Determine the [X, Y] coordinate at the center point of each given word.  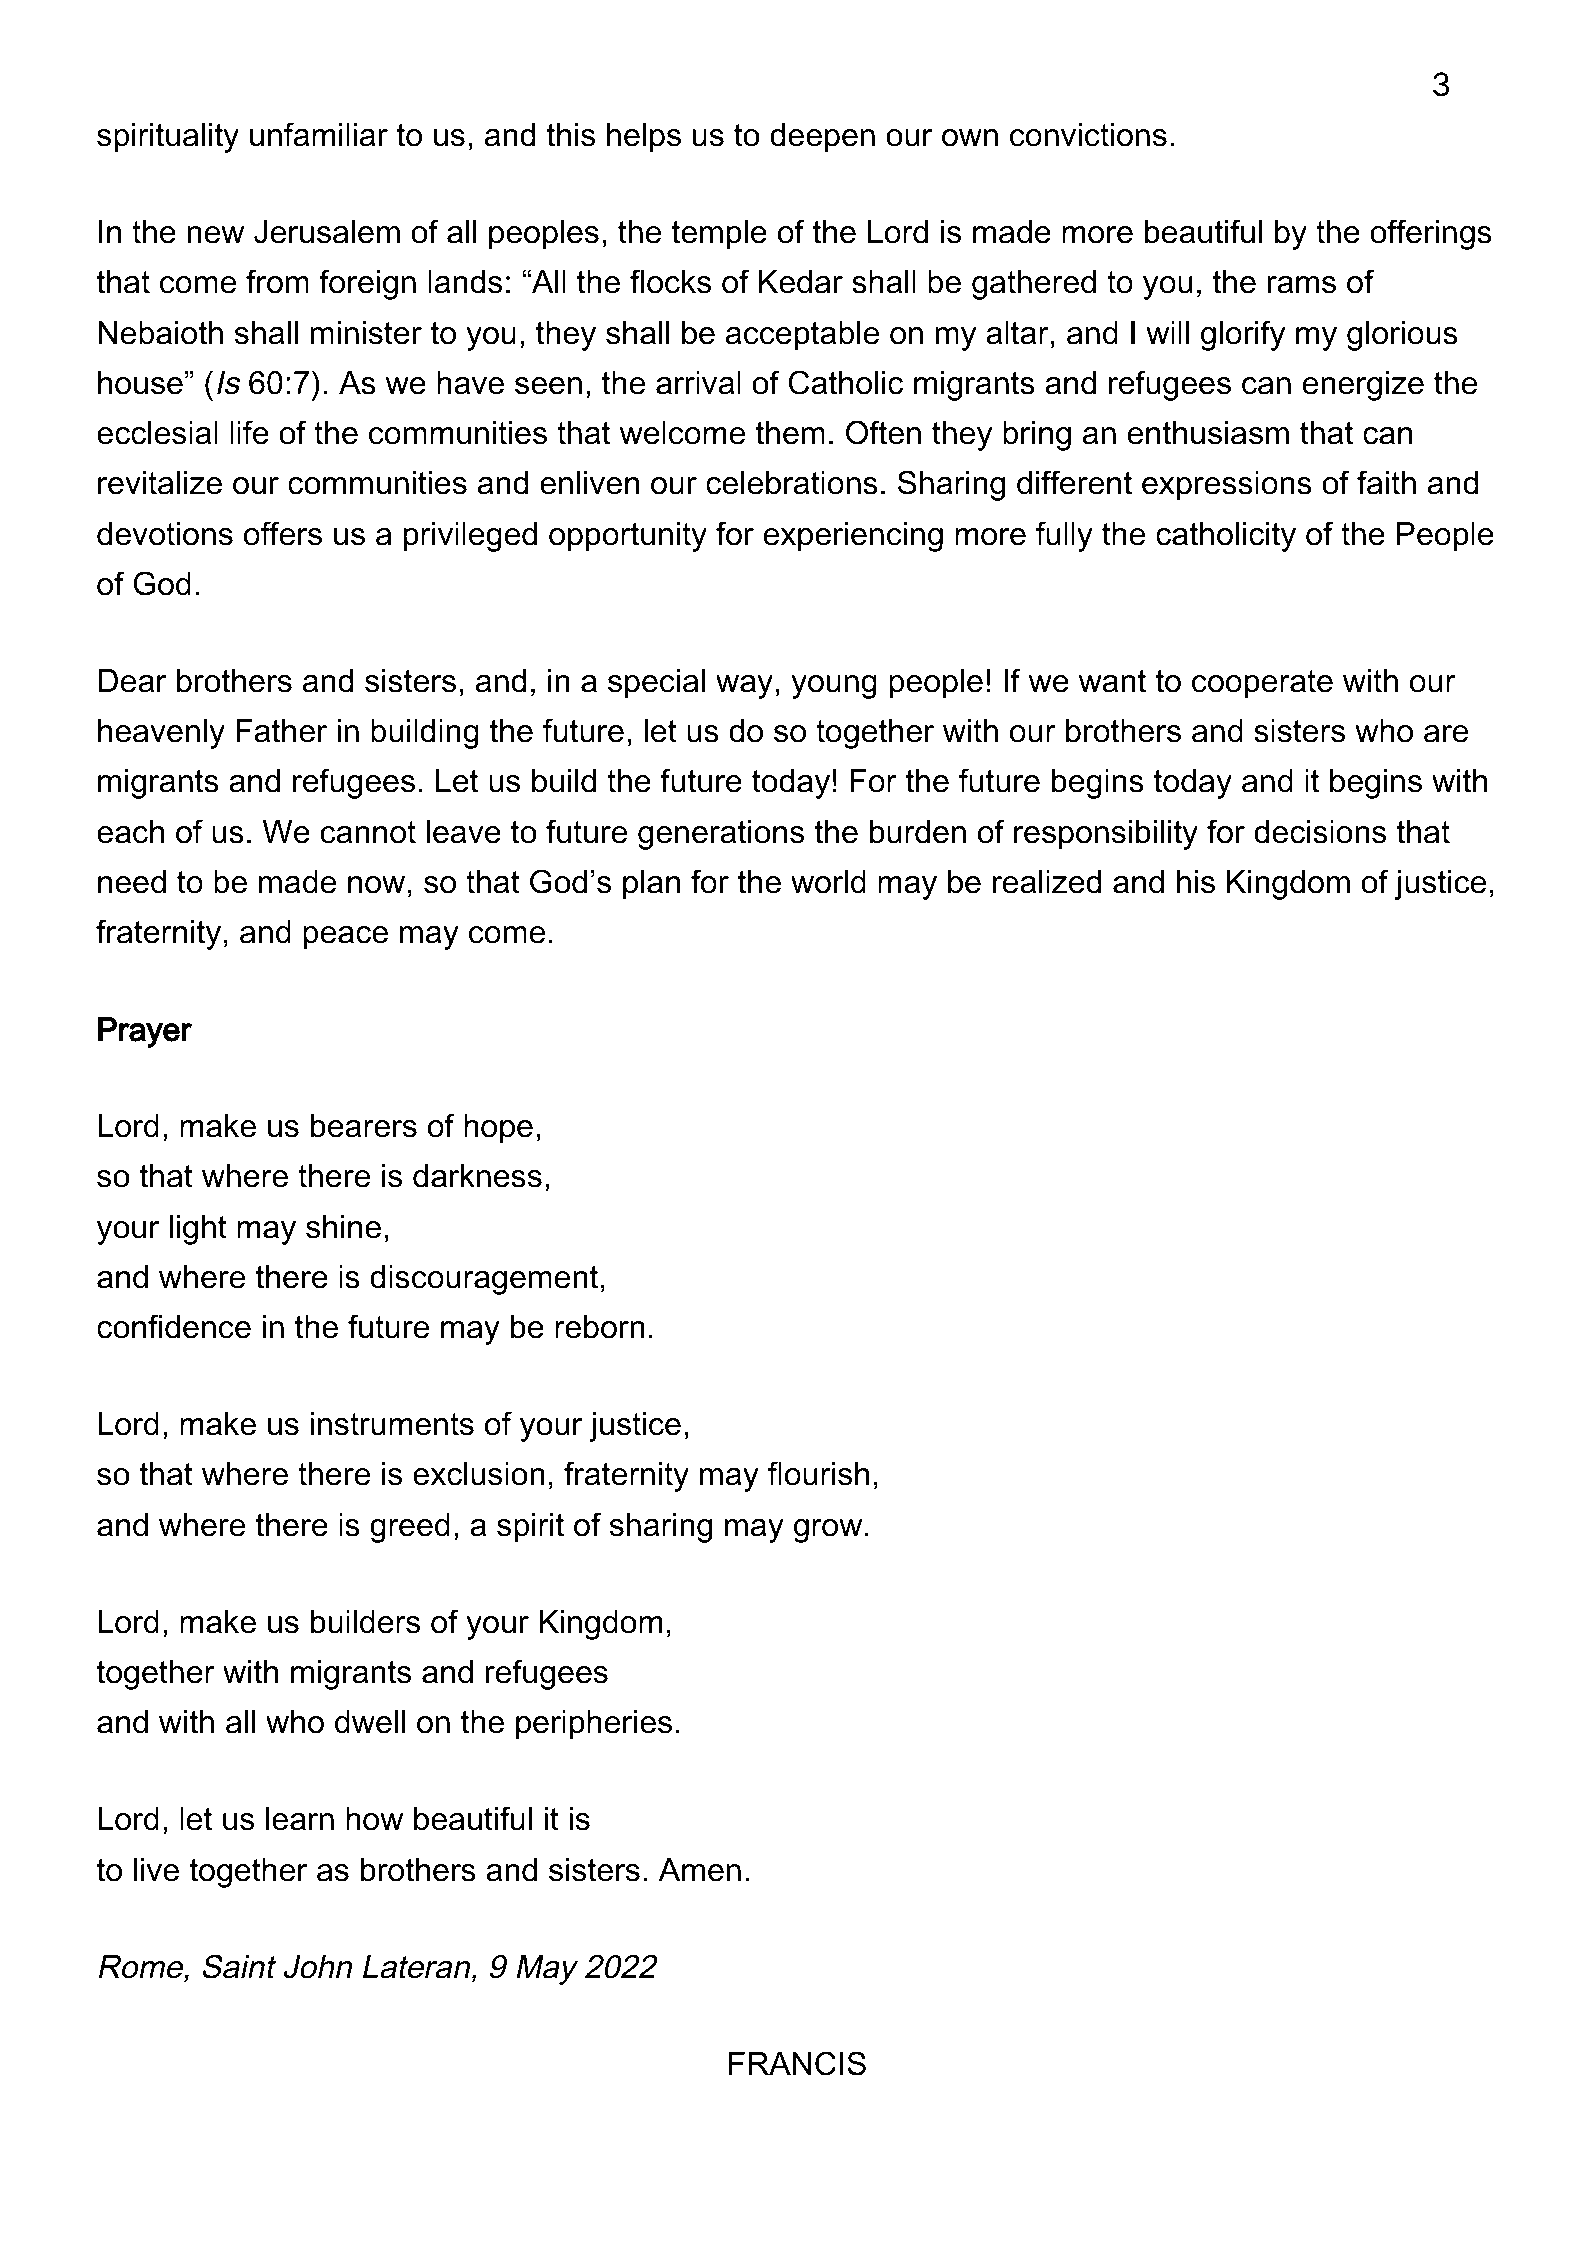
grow [828, 1531]
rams [1302, 285]
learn [300, 1819]
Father [281, 731]
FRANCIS [797, 2063]
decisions [1320, 832]
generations [721, 835]
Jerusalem [327, 232]
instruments [392, 1424]
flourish [818, 1473]
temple [719, 235]
